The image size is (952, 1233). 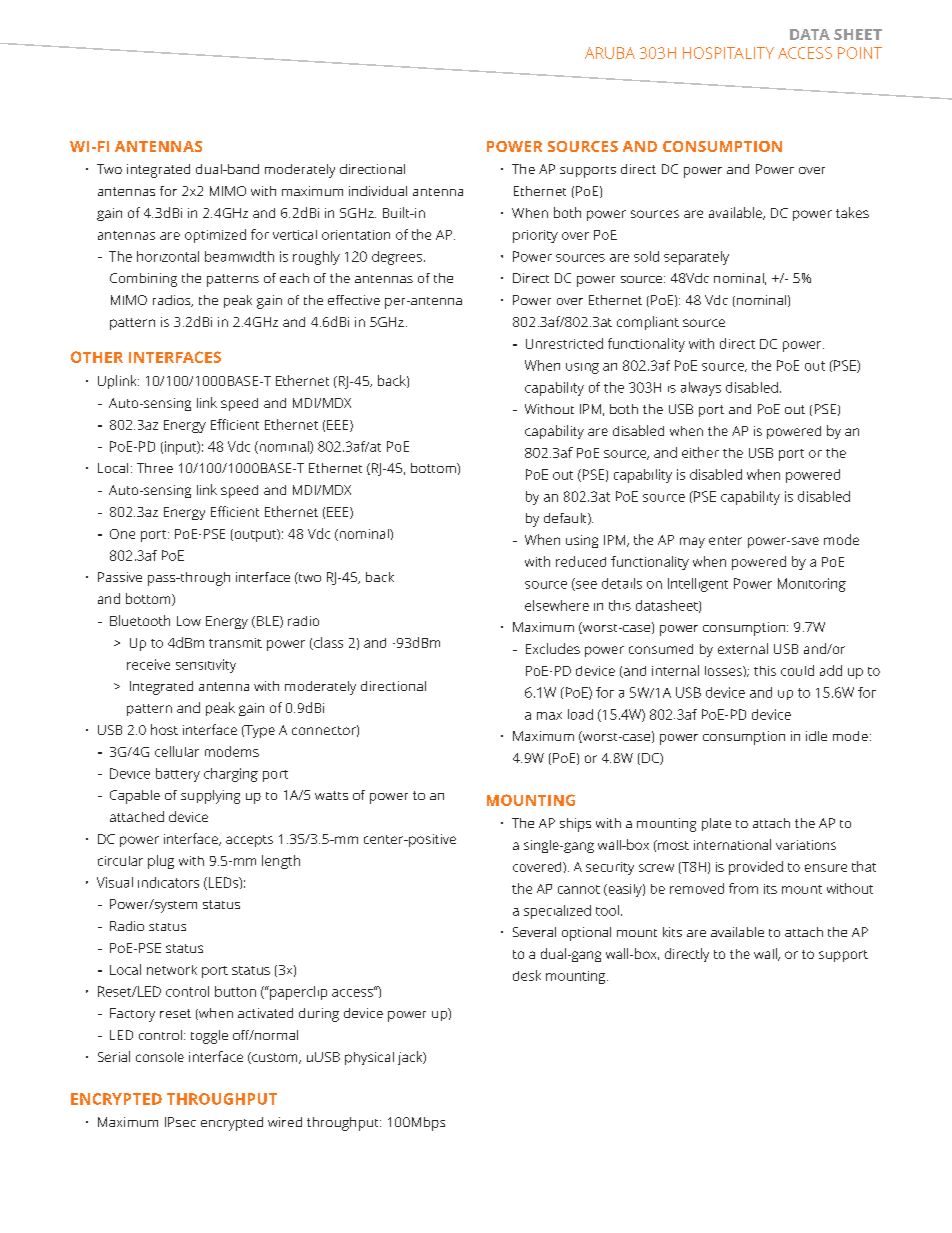 I want to click on load, so click(x=580, y=714).
